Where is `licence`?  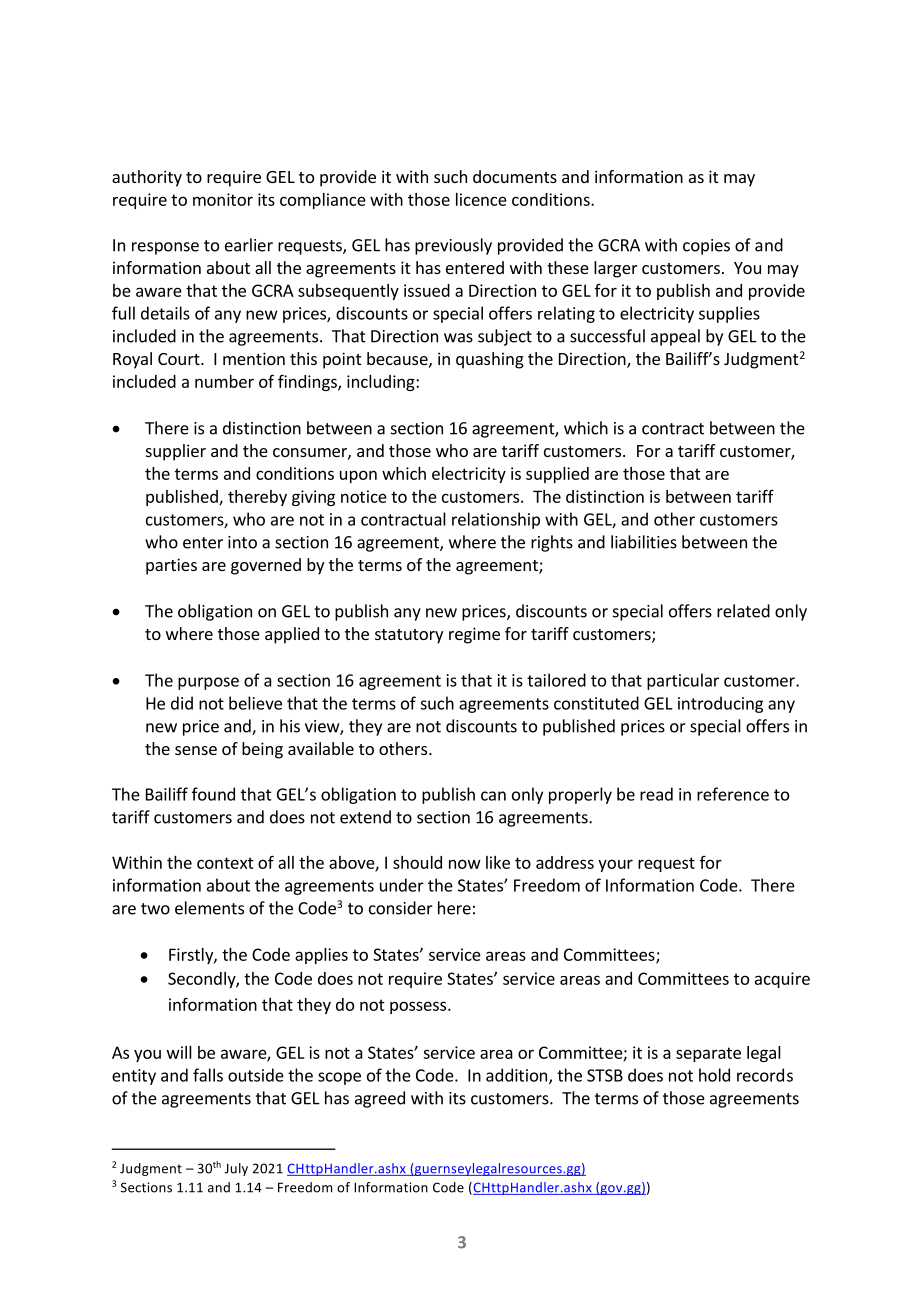
licence is located at coordinates (481, 199).
